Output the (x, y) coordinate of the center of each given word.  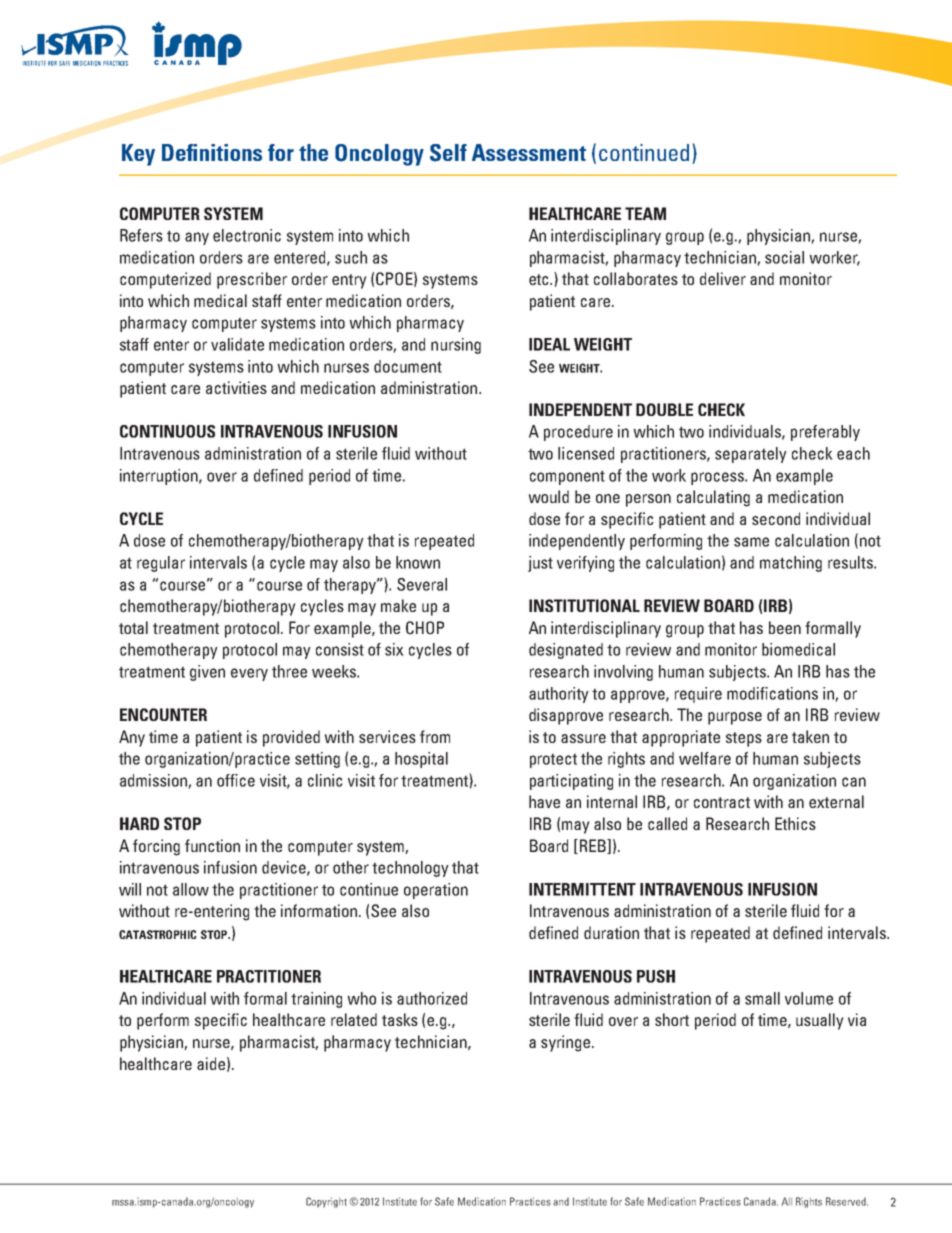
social (784, 257)
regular (161, 564)
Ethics (795, 823)
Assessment (529, 152)
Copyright (326, 1202)
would (548, 496)
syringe (565, 1043)
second (776, 518)
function (212, 845)
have (544, 801)
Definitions (212, 152)
